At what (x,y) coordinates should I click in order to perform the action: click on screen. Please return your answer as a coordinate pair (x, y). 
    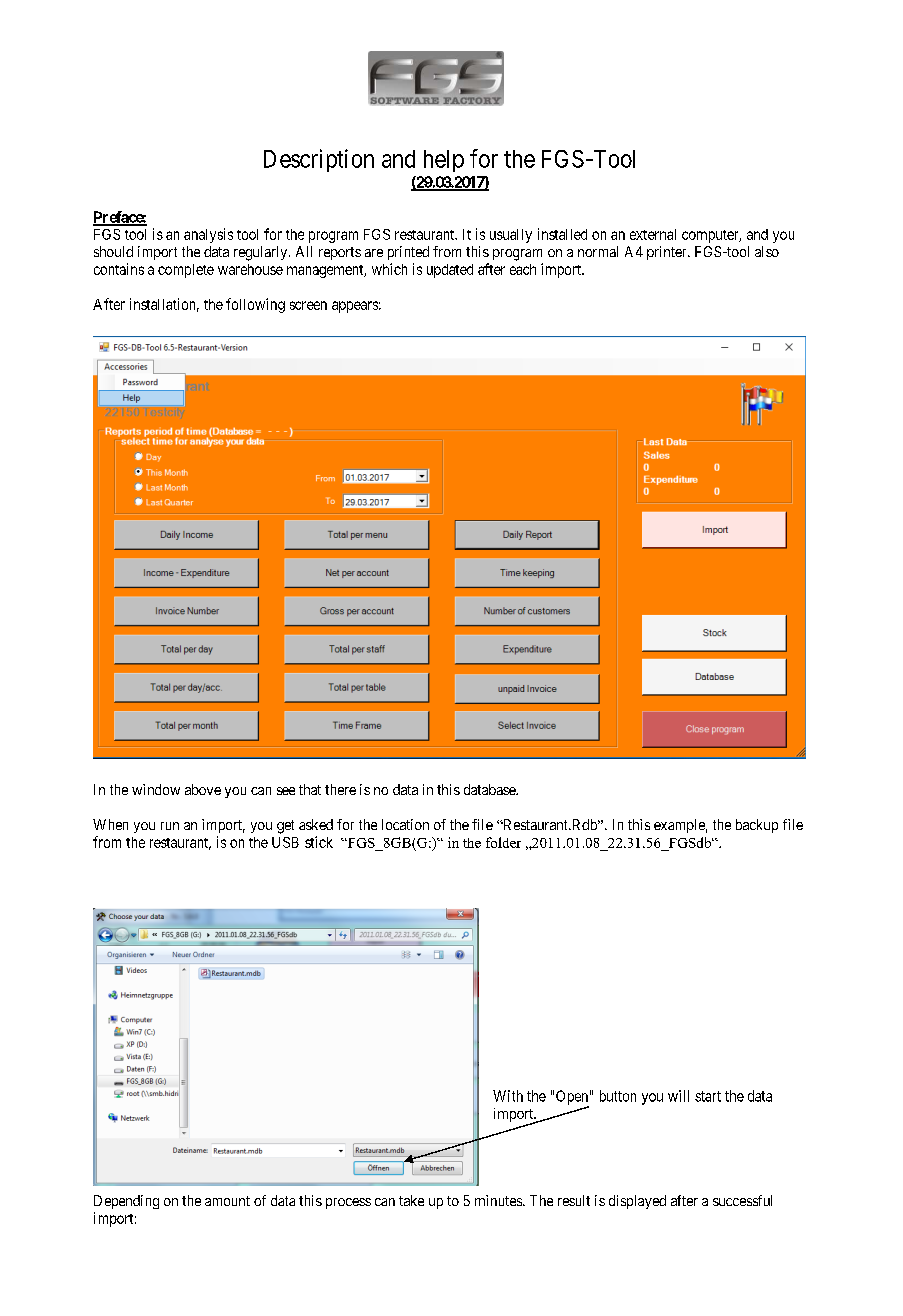
    Looking at the image, I should click on (308, 305).
